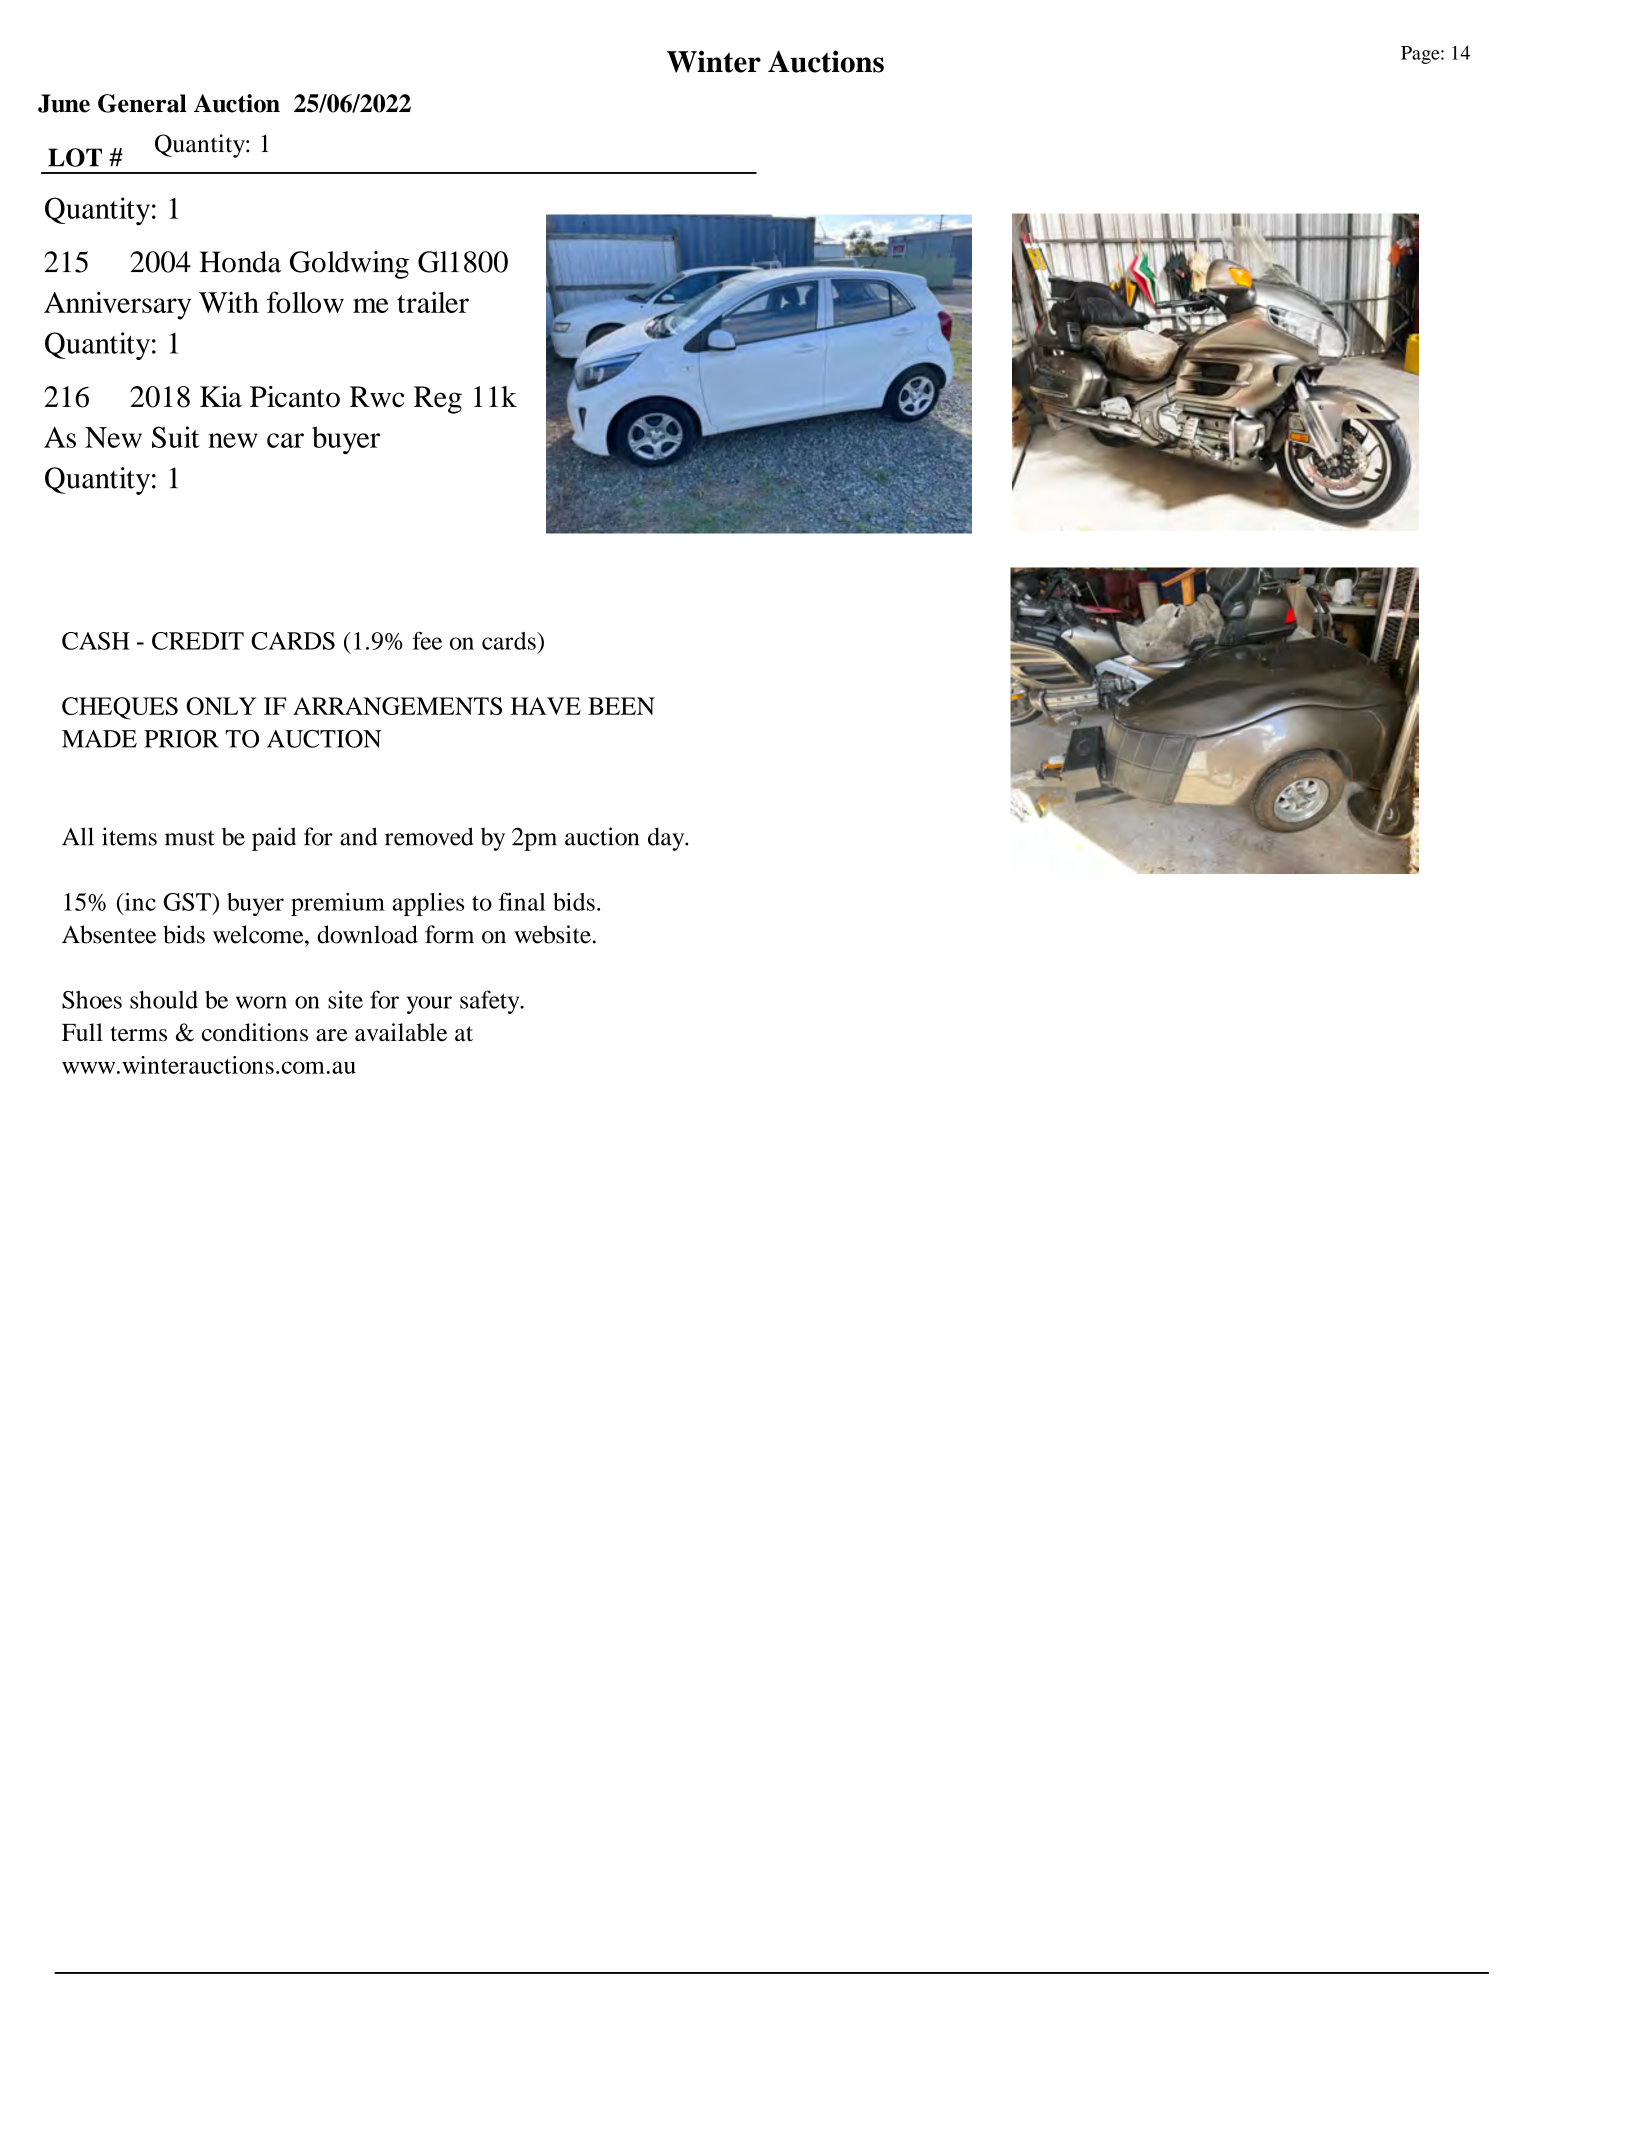 The height and width of the image is (2133, 1648). Describe the element at coordinates (667, 839) in the image. I see `day` at that location.
